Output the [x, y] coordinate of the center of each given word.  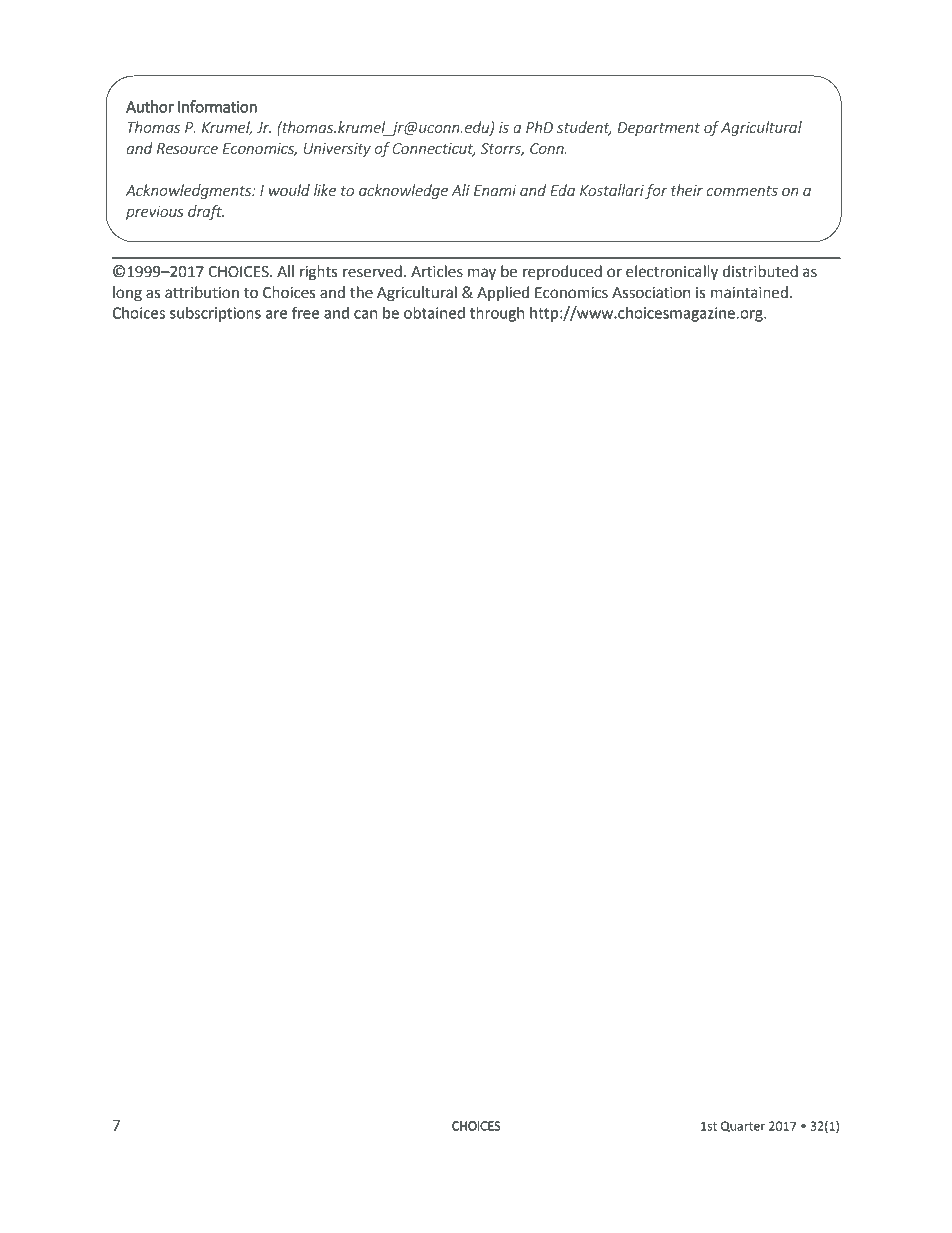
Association [651, 293]
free [305, 312]
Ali [460, 190]
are [276, 314]
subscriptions [215, 314]
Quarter [743, 1126]
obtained [434, 313]
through [497, 314]
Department [659, 129]
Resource [187, 148]
